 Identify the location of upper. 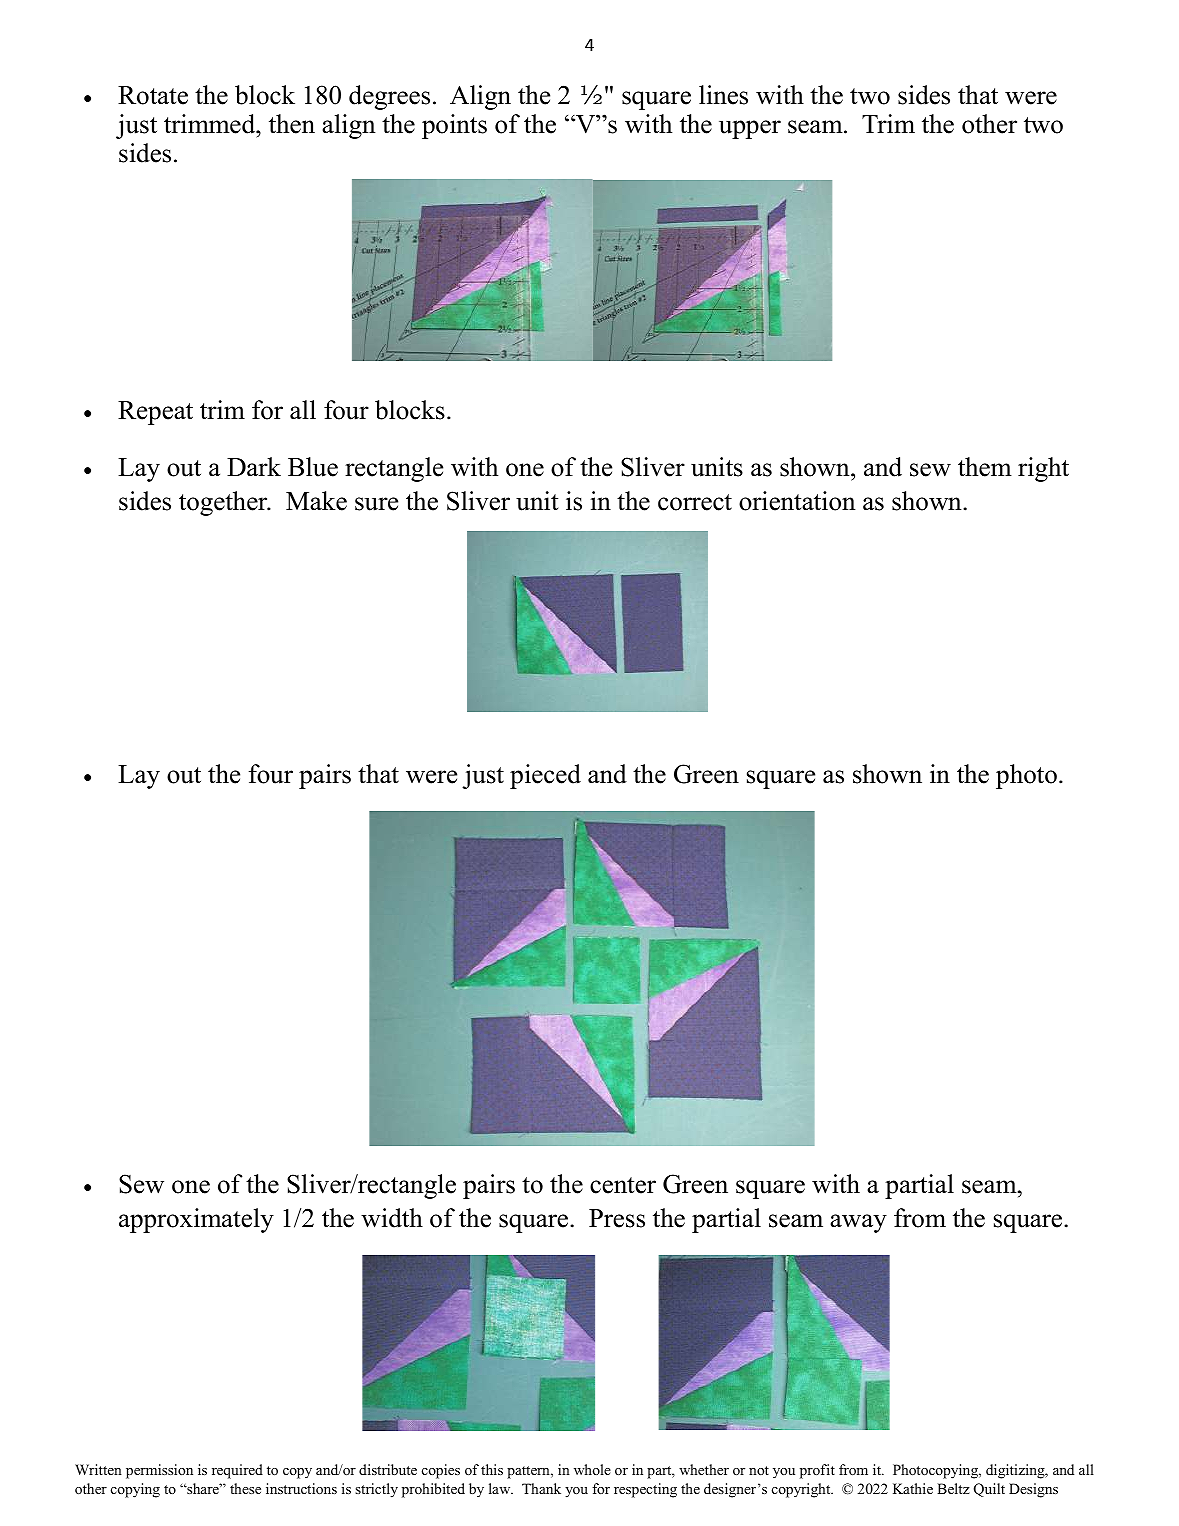
(750, 129).
